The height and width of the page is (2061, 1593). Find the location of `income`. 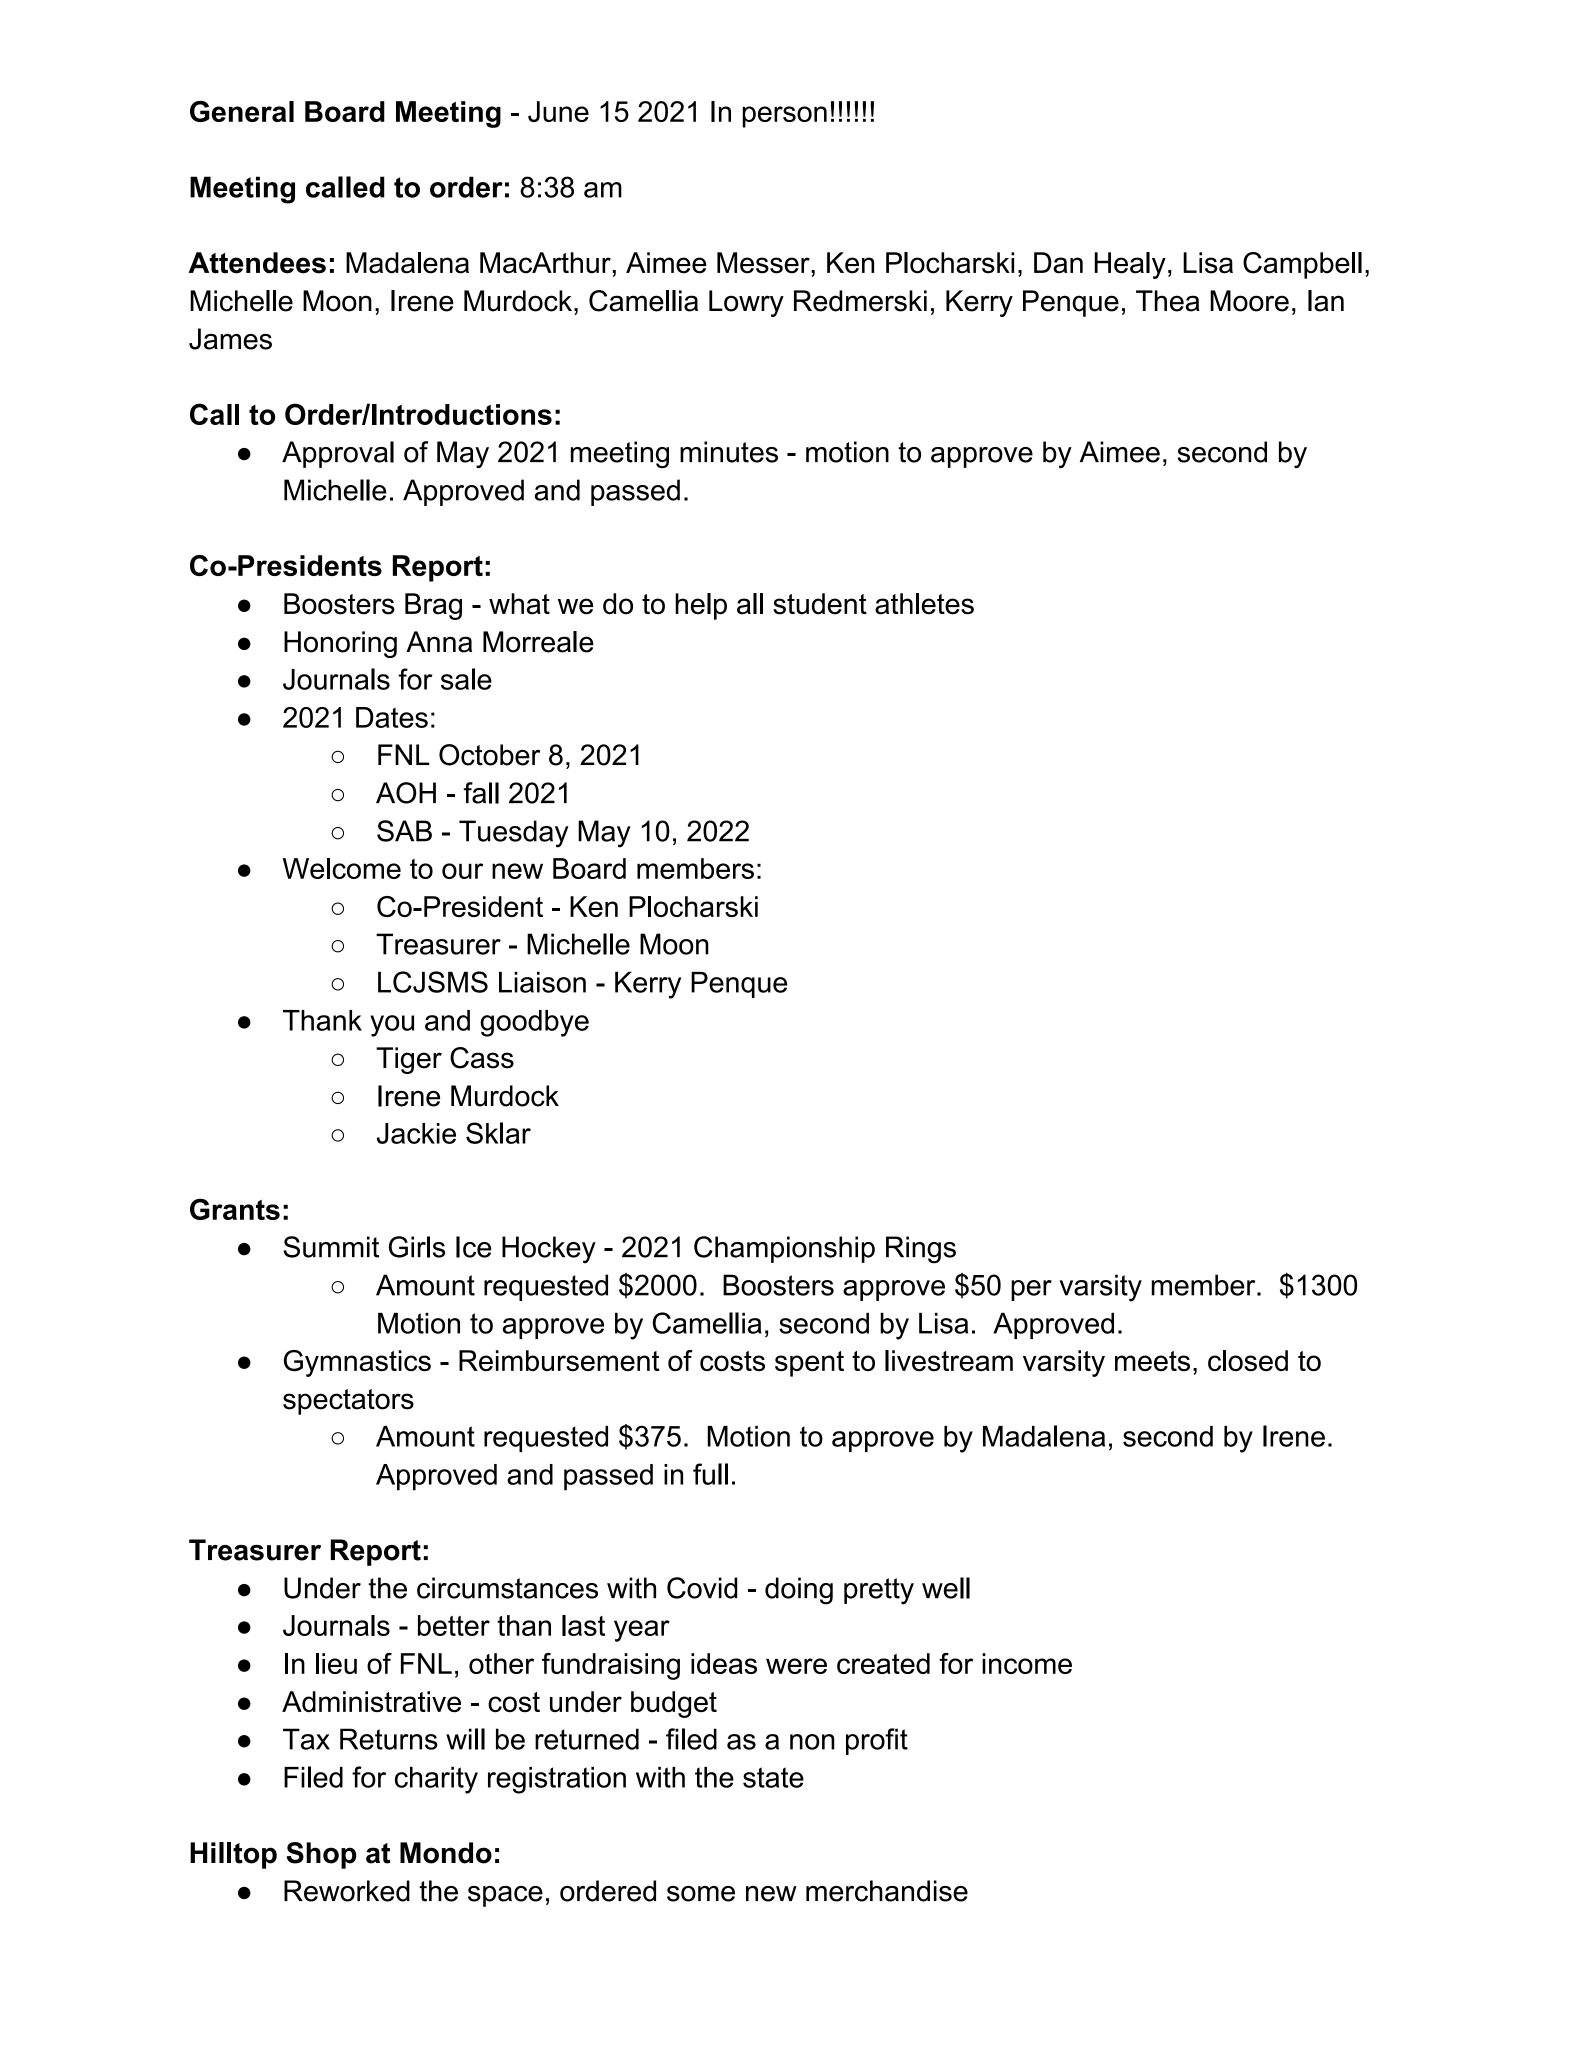

income is located at coordinates (1027, 1663).
